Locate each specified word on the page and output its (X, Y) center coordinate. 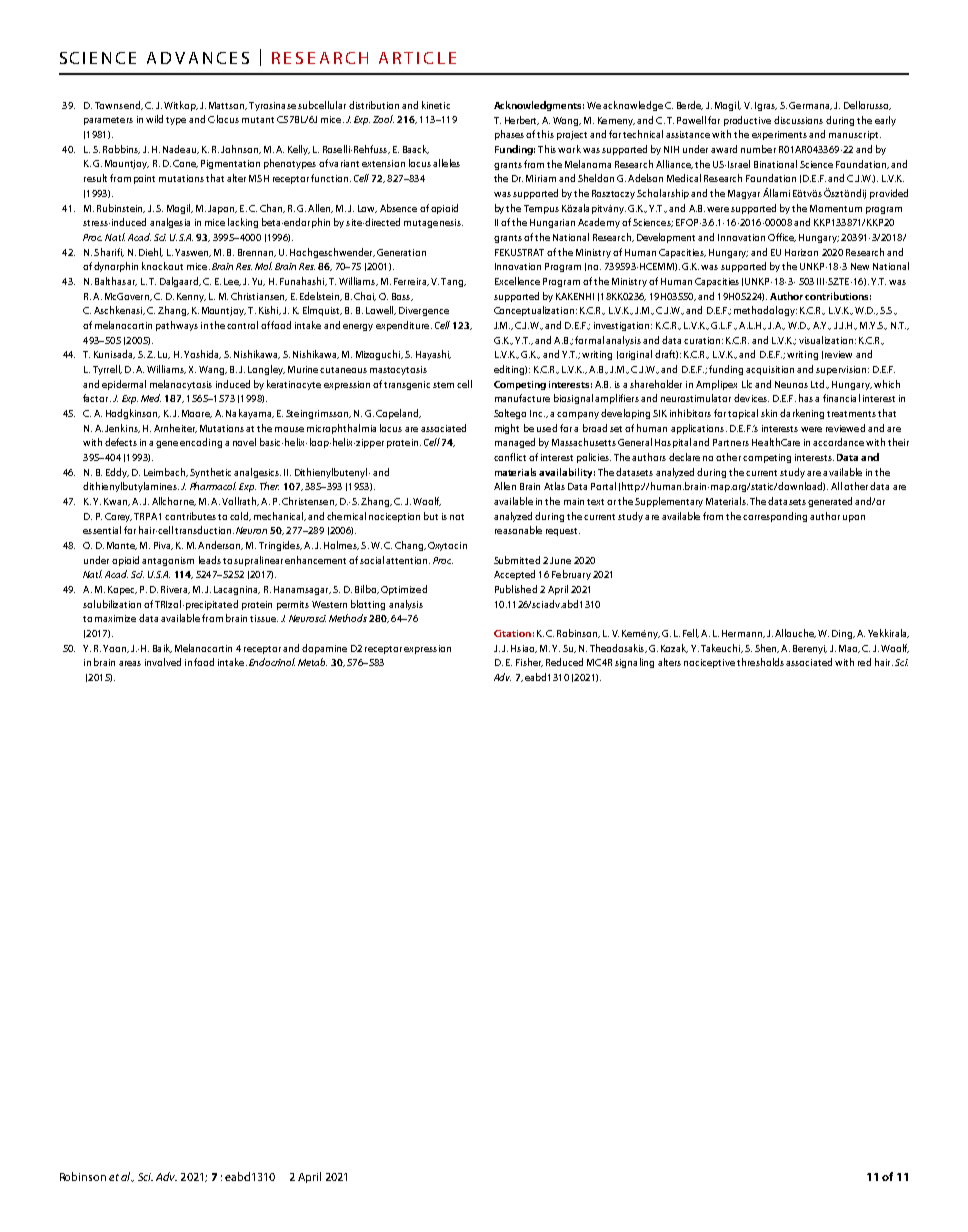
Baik (162, 648)
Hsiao (524, 649)
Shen (767, 648)
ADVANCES (198, 58)
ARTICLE (417, 58)
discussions (798, 120)
